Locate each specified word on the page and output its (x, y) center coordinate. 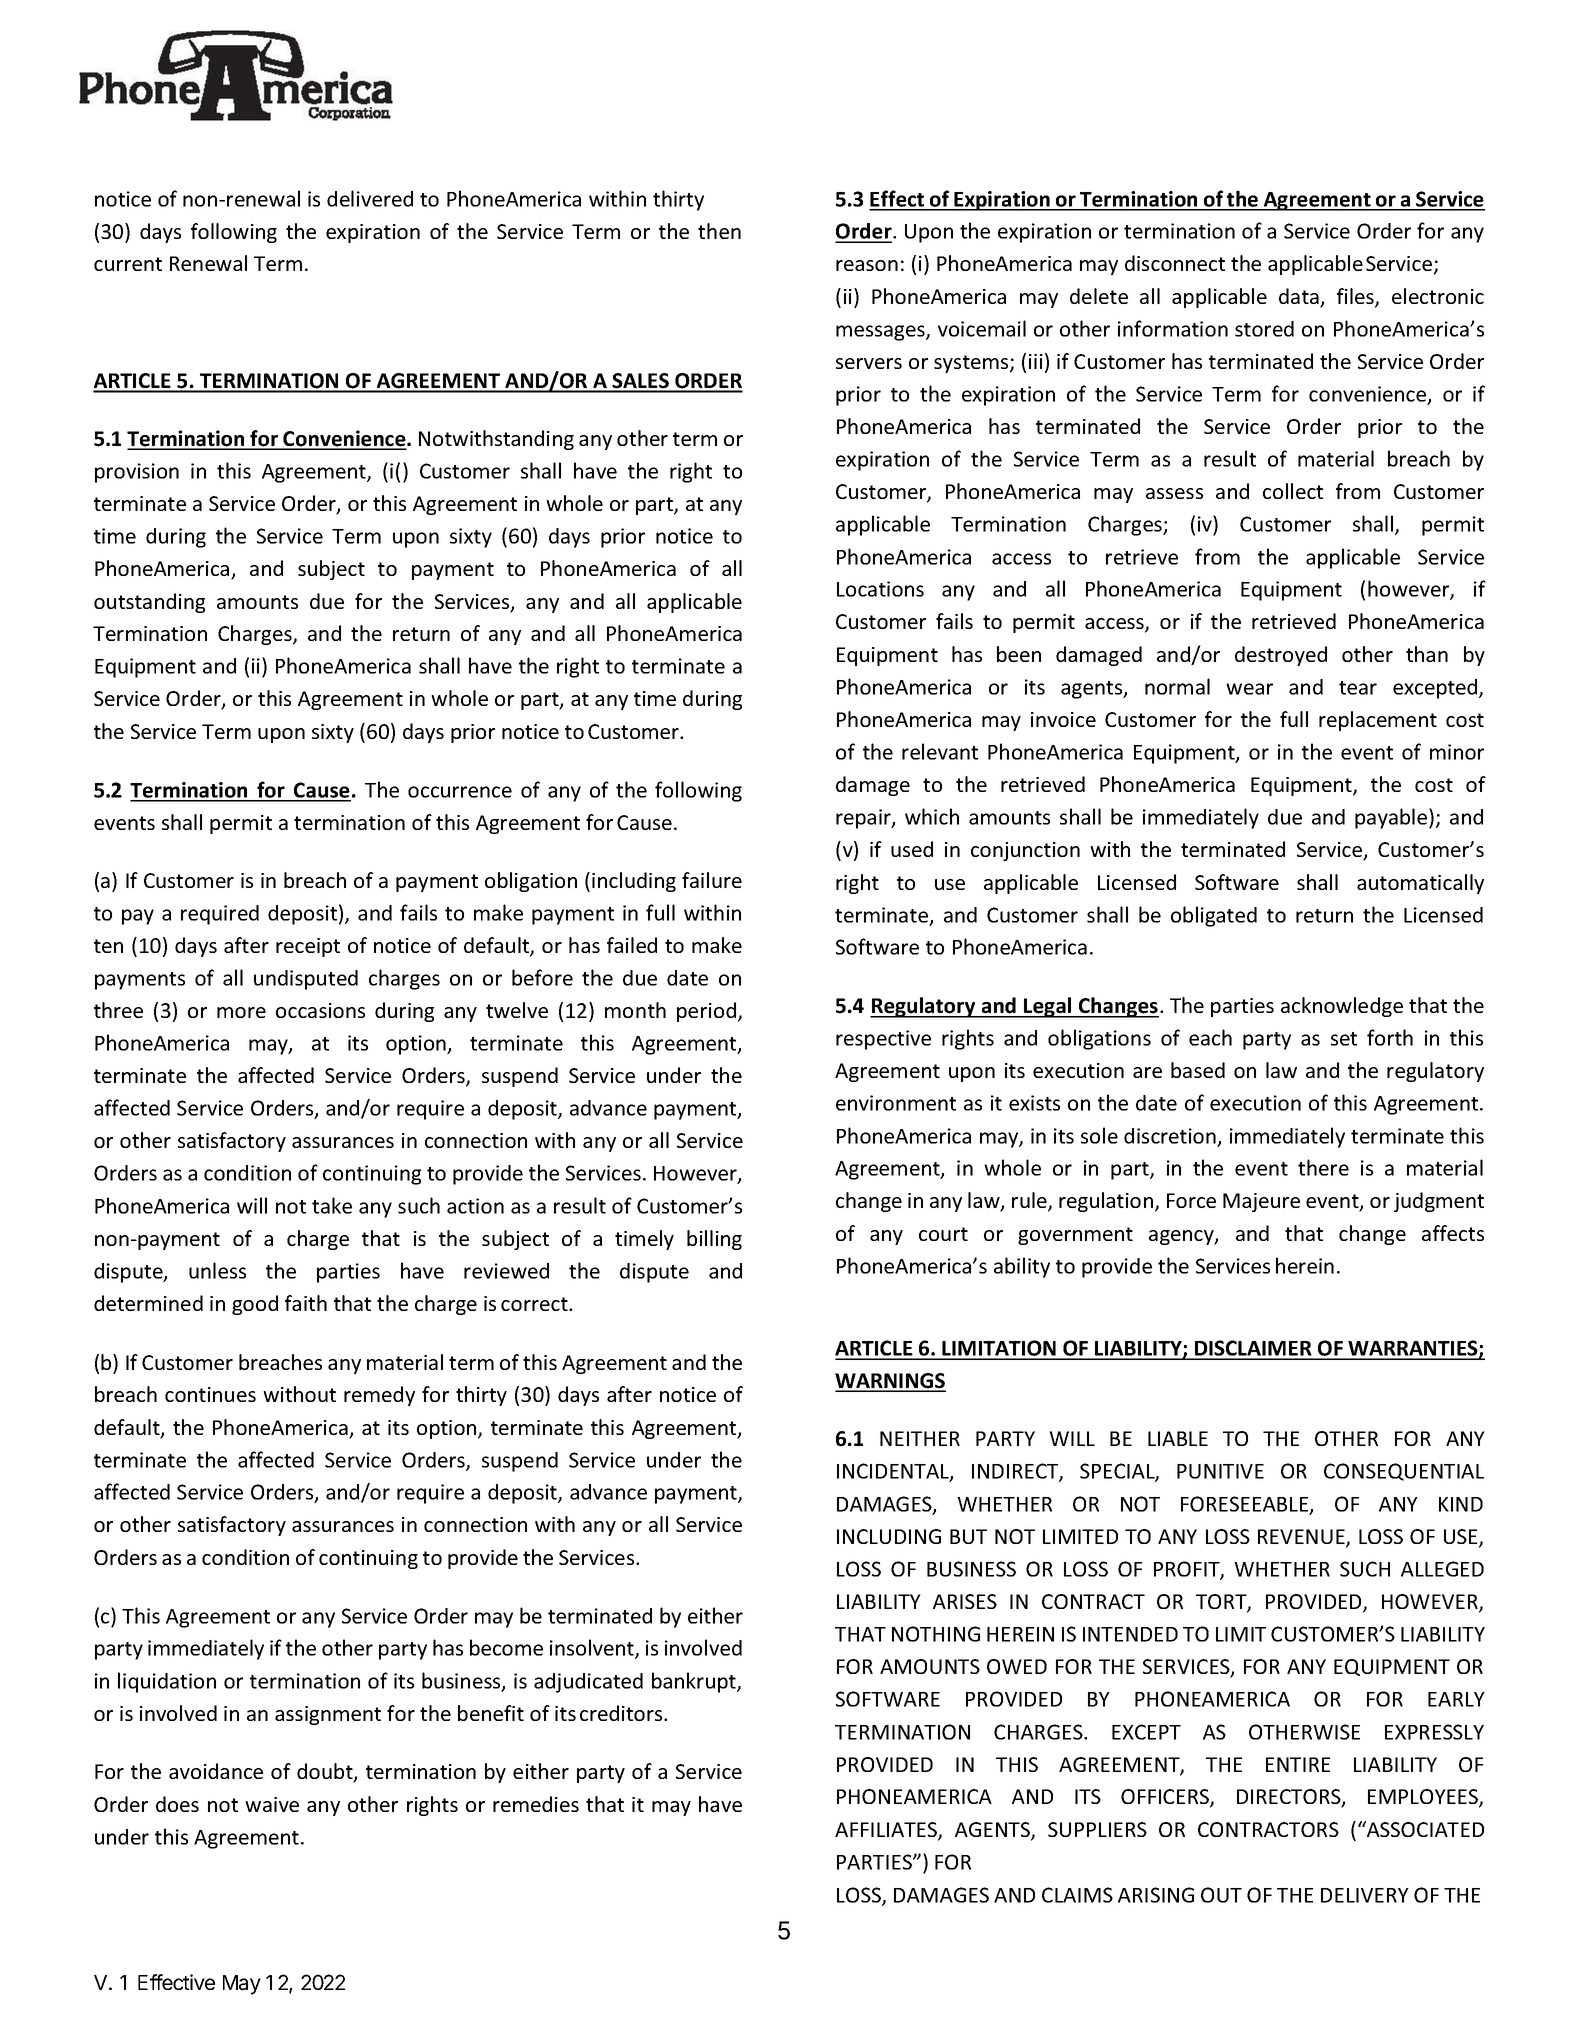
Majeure (1261, 1202)
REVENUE (1302, 1538)
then (719, 231)
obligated (1214, 916)
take (332, 1205)
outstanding (149, 603)
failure (712, 880)
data (1300, 297)
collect (1293, 491)
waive (272, 1804)
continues (210, 1394)
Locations (880, 589)
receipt (308, 947)
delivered (370, 198)
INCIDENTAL (894, 1472)
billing (714, 1240)
